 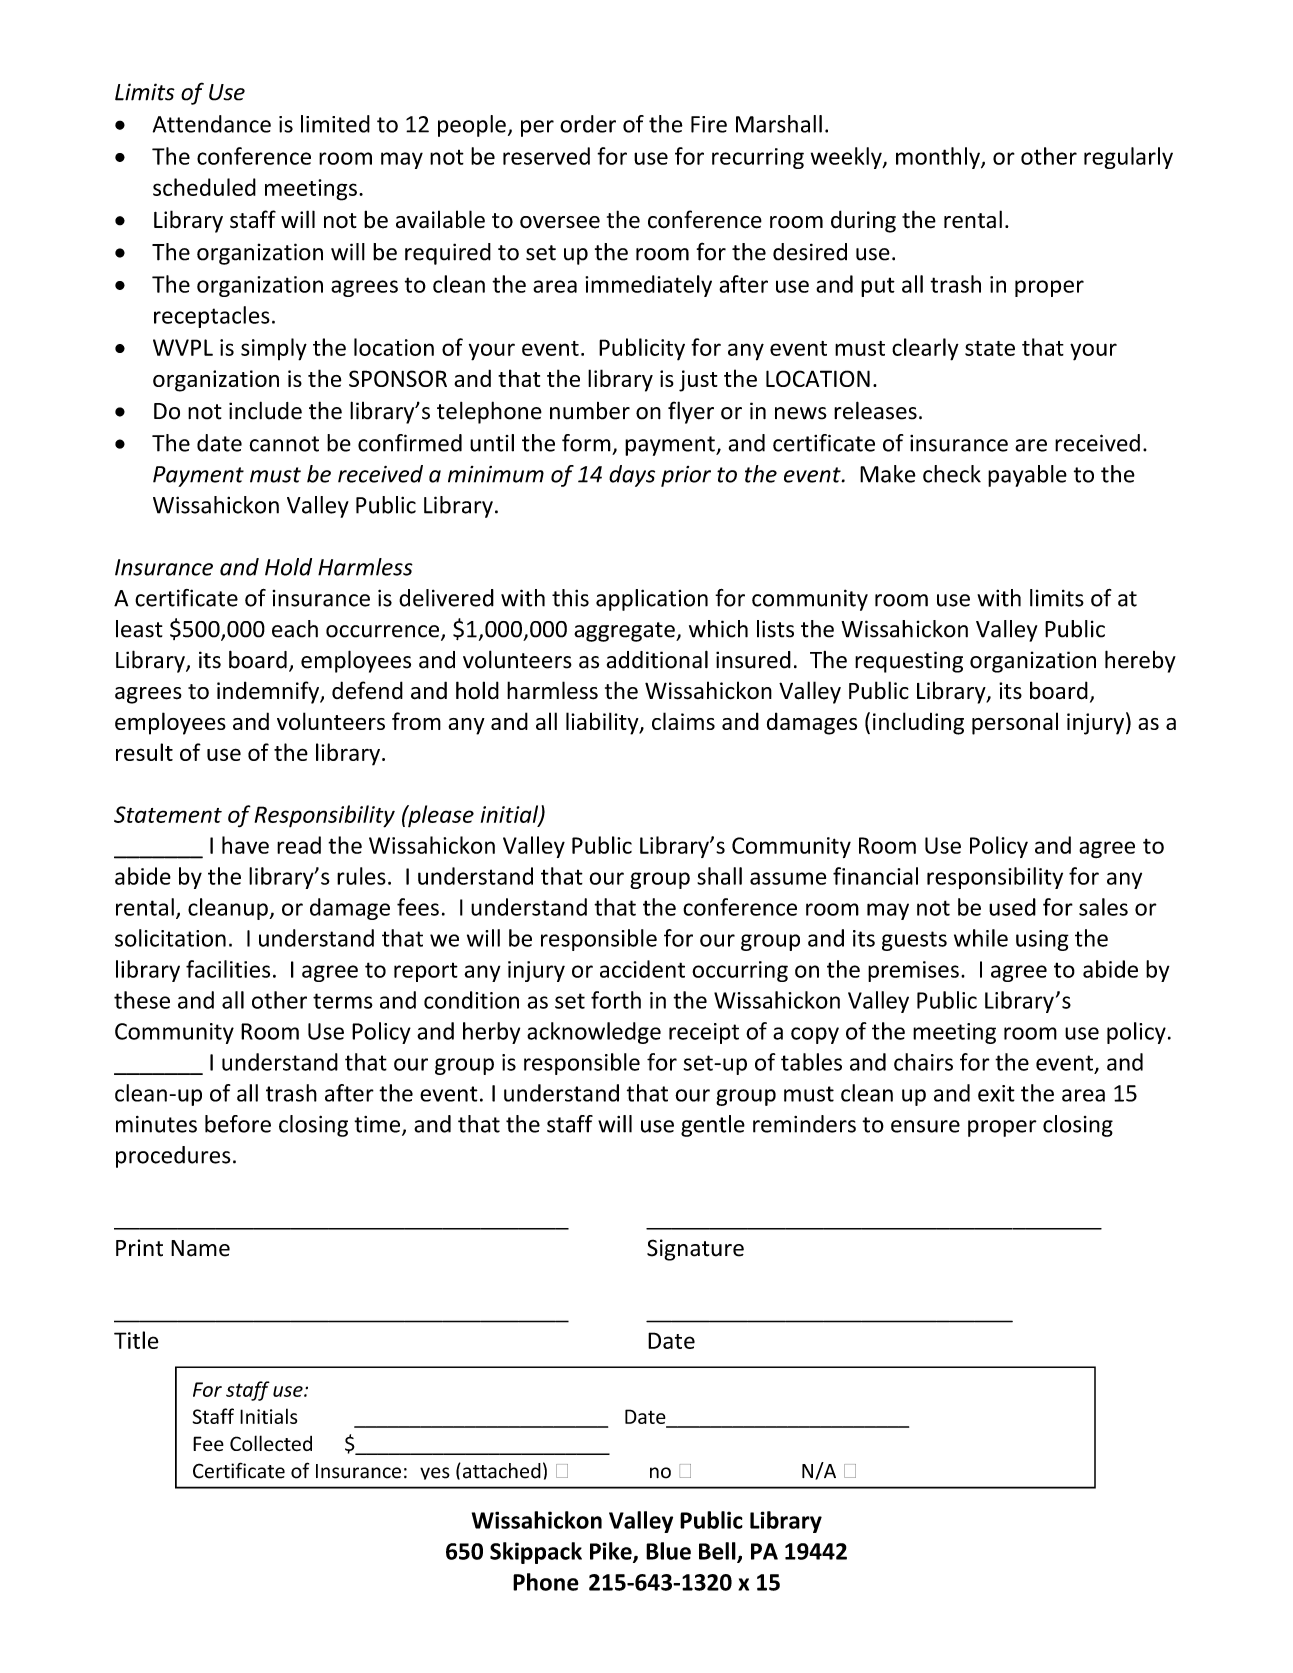 I want to click on assume, so click(x=788, y=878).
